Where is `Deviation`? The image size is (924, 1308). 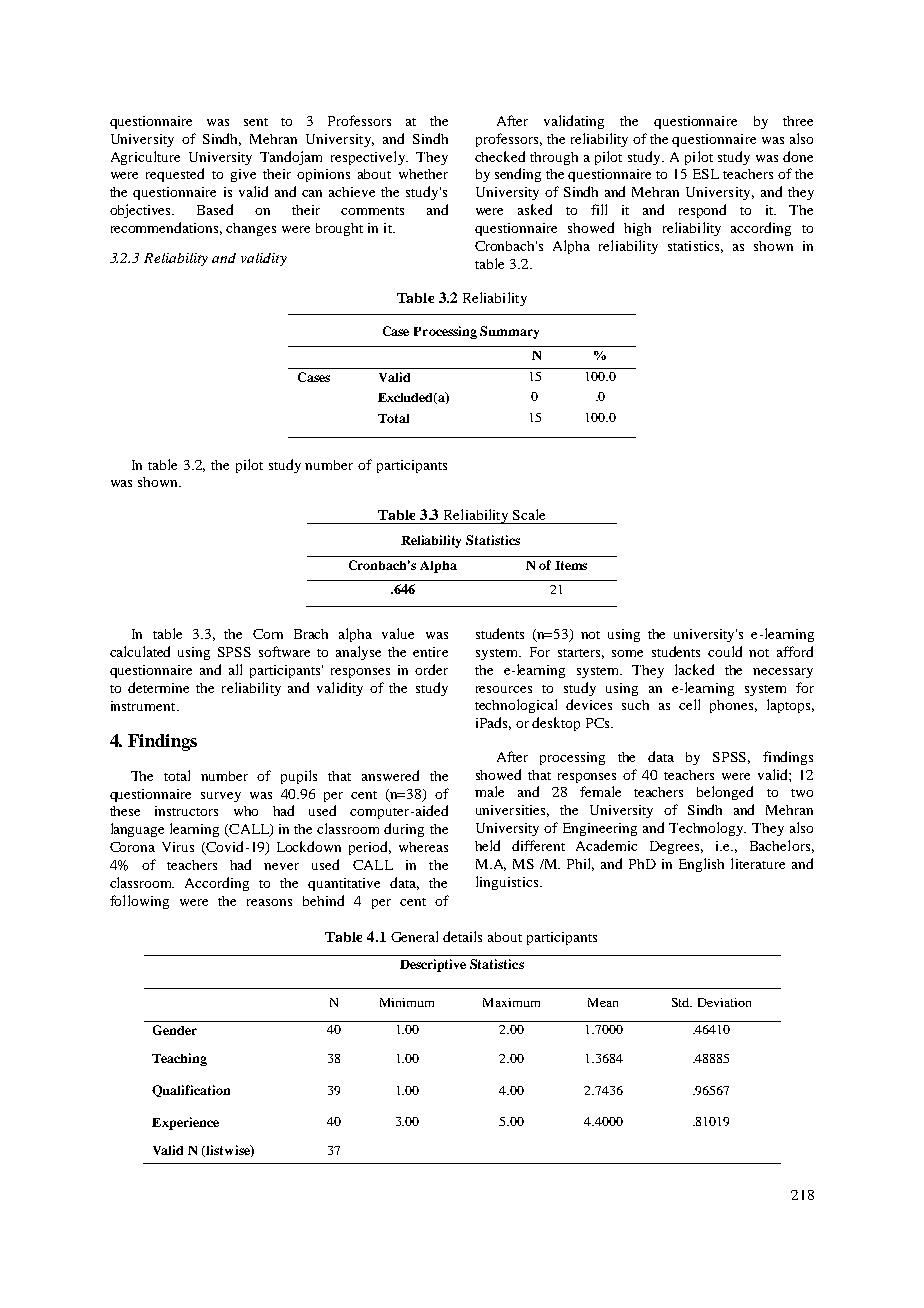 Deviation is located at coordinates (724, 1002).
